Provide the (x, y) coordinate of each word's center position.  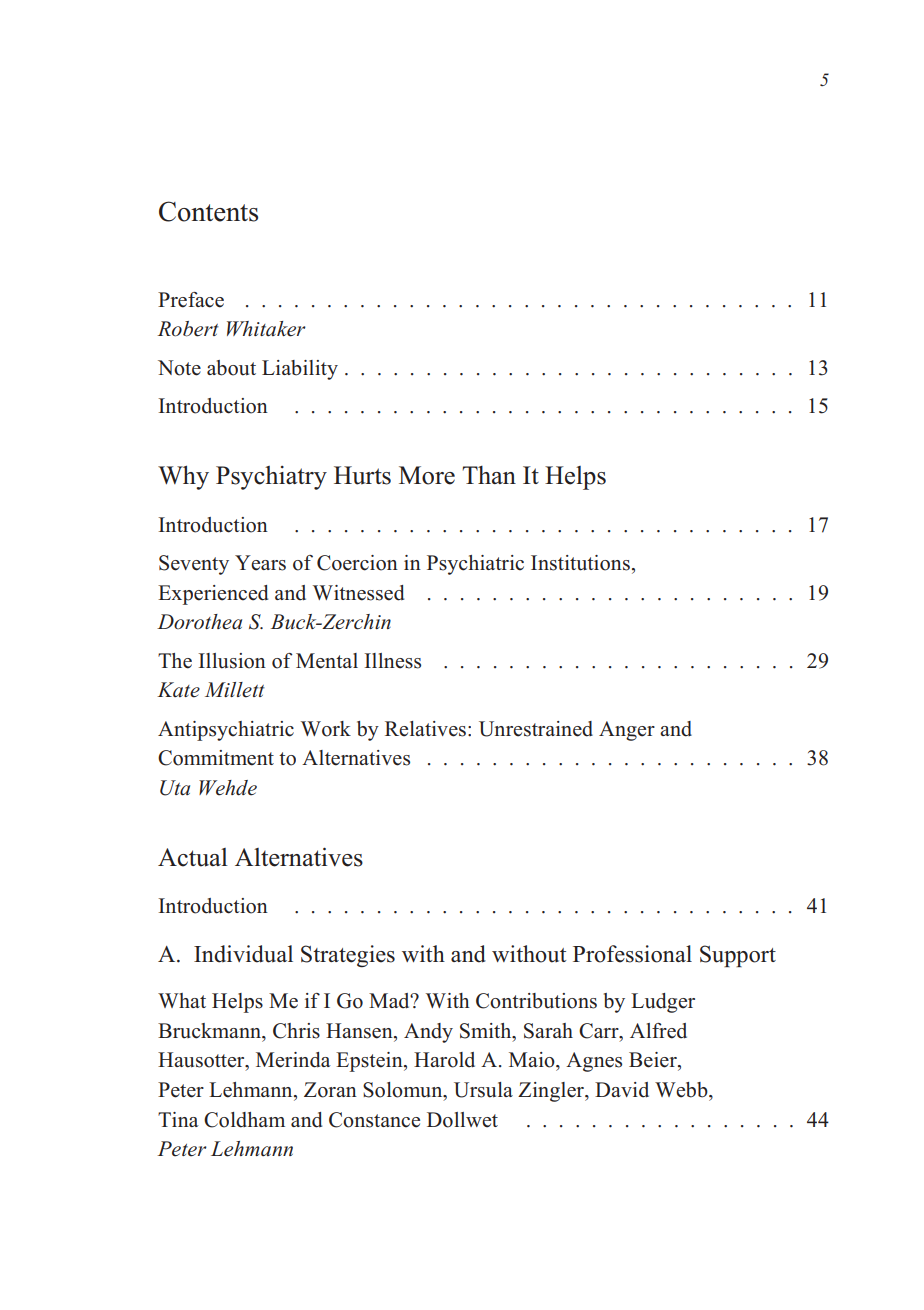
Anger (627, 731)
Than (489, 475)
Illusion (232, 661)
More (427, 475)
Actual (193, 857)
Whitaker (266, 329)
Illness (392, 661)
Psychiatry (271, 478)
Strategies (348, 956)
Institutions (580, 563)
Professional (632, 954)
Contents (208, 211)
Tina (178, 1119)
